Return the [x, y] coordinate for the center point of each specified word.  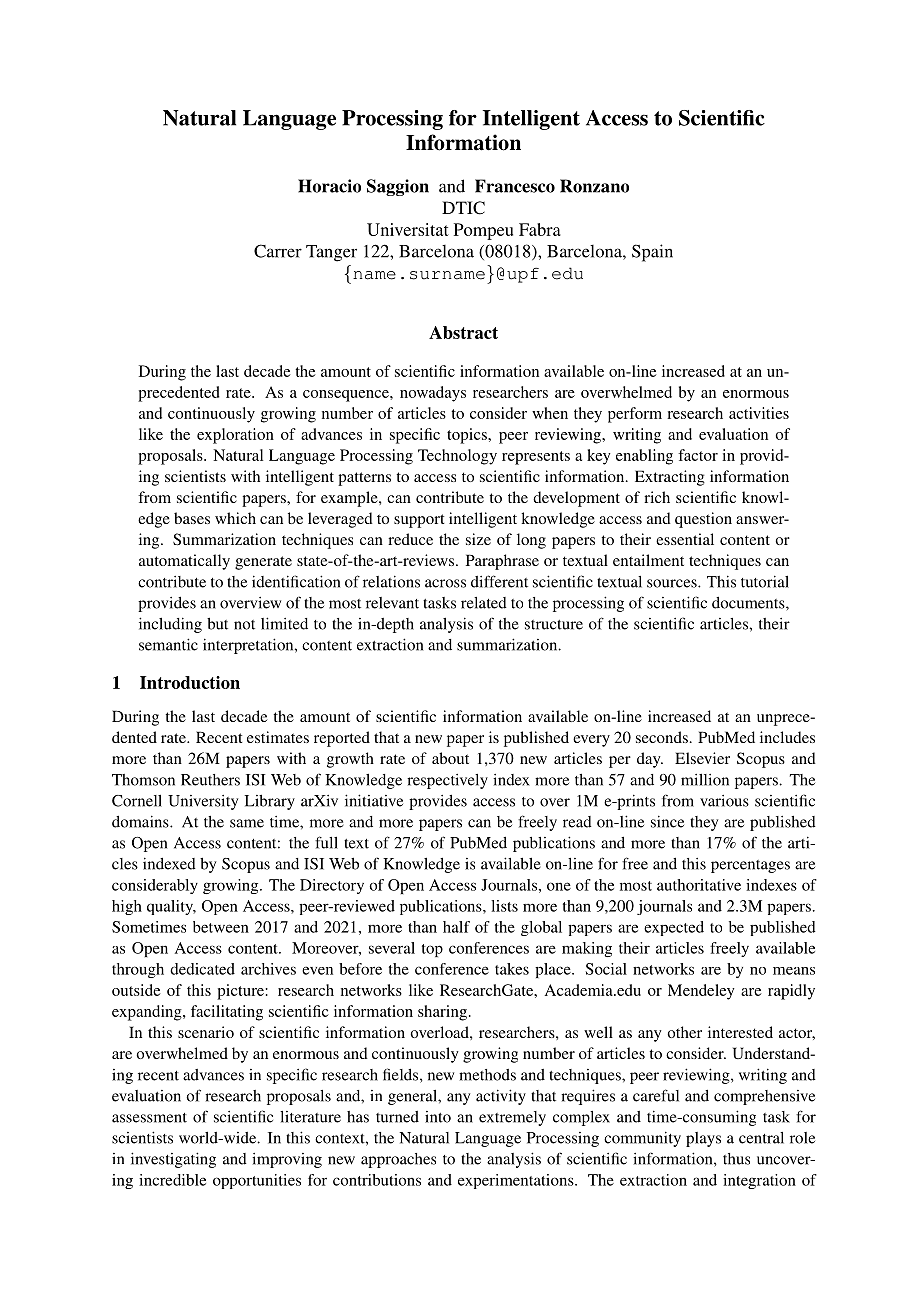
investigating [173, 1160]
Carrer [278, 251]
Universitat [408, 229]
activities [759, 413]
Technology [457, 457]
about [450, 758]
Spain [652, 253]
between [221, 927]
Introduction [190, 682]
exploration [235, 436]
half [456, 927]
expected [674, 928]
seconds [662, 737]
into [438, 1117]
